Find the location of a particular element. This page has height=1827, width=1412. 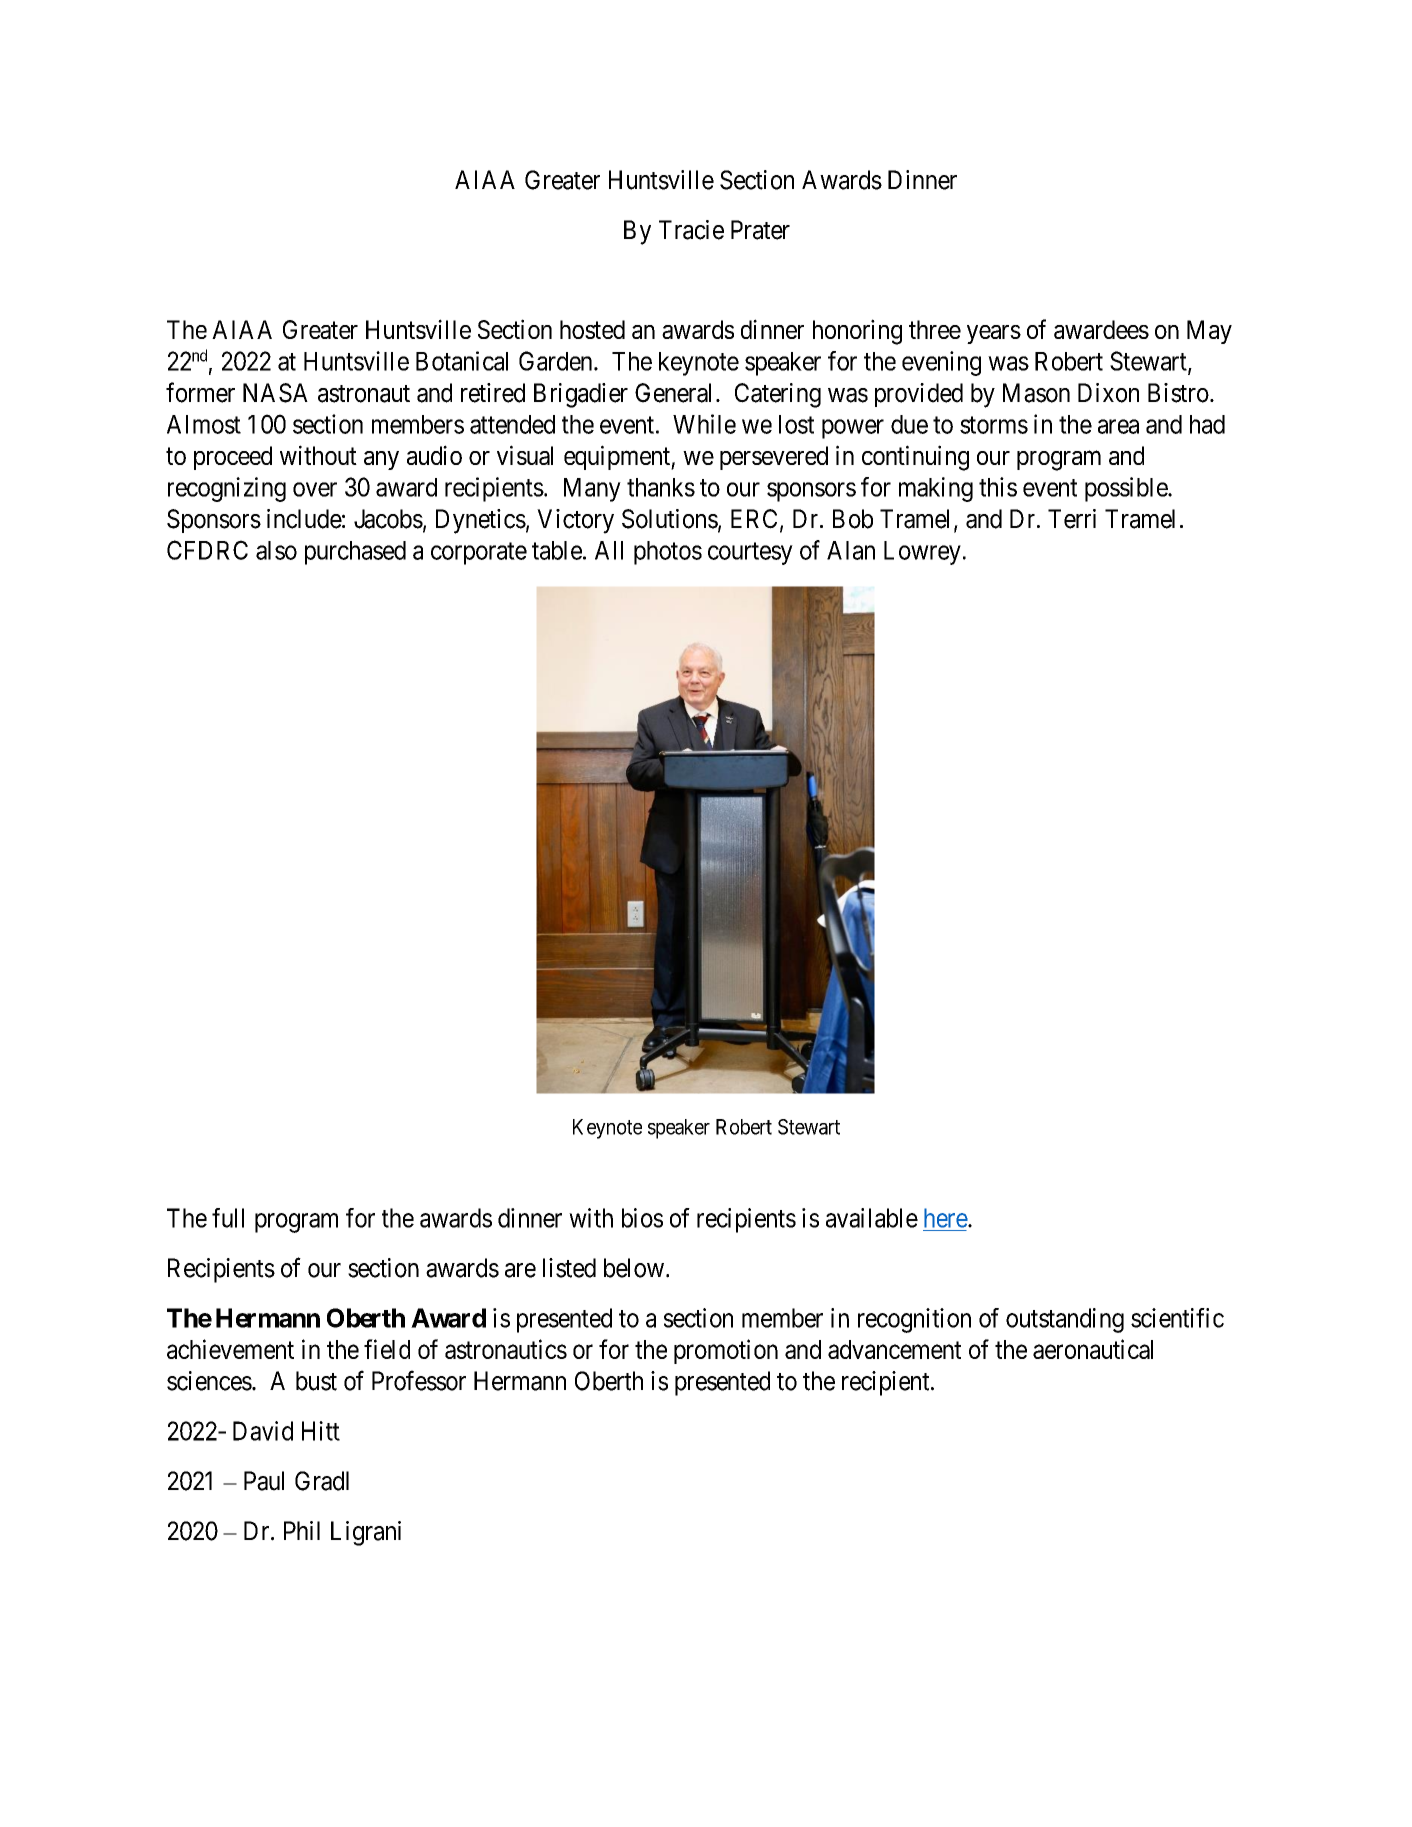

bios is located at coordinates (642, 1218).
